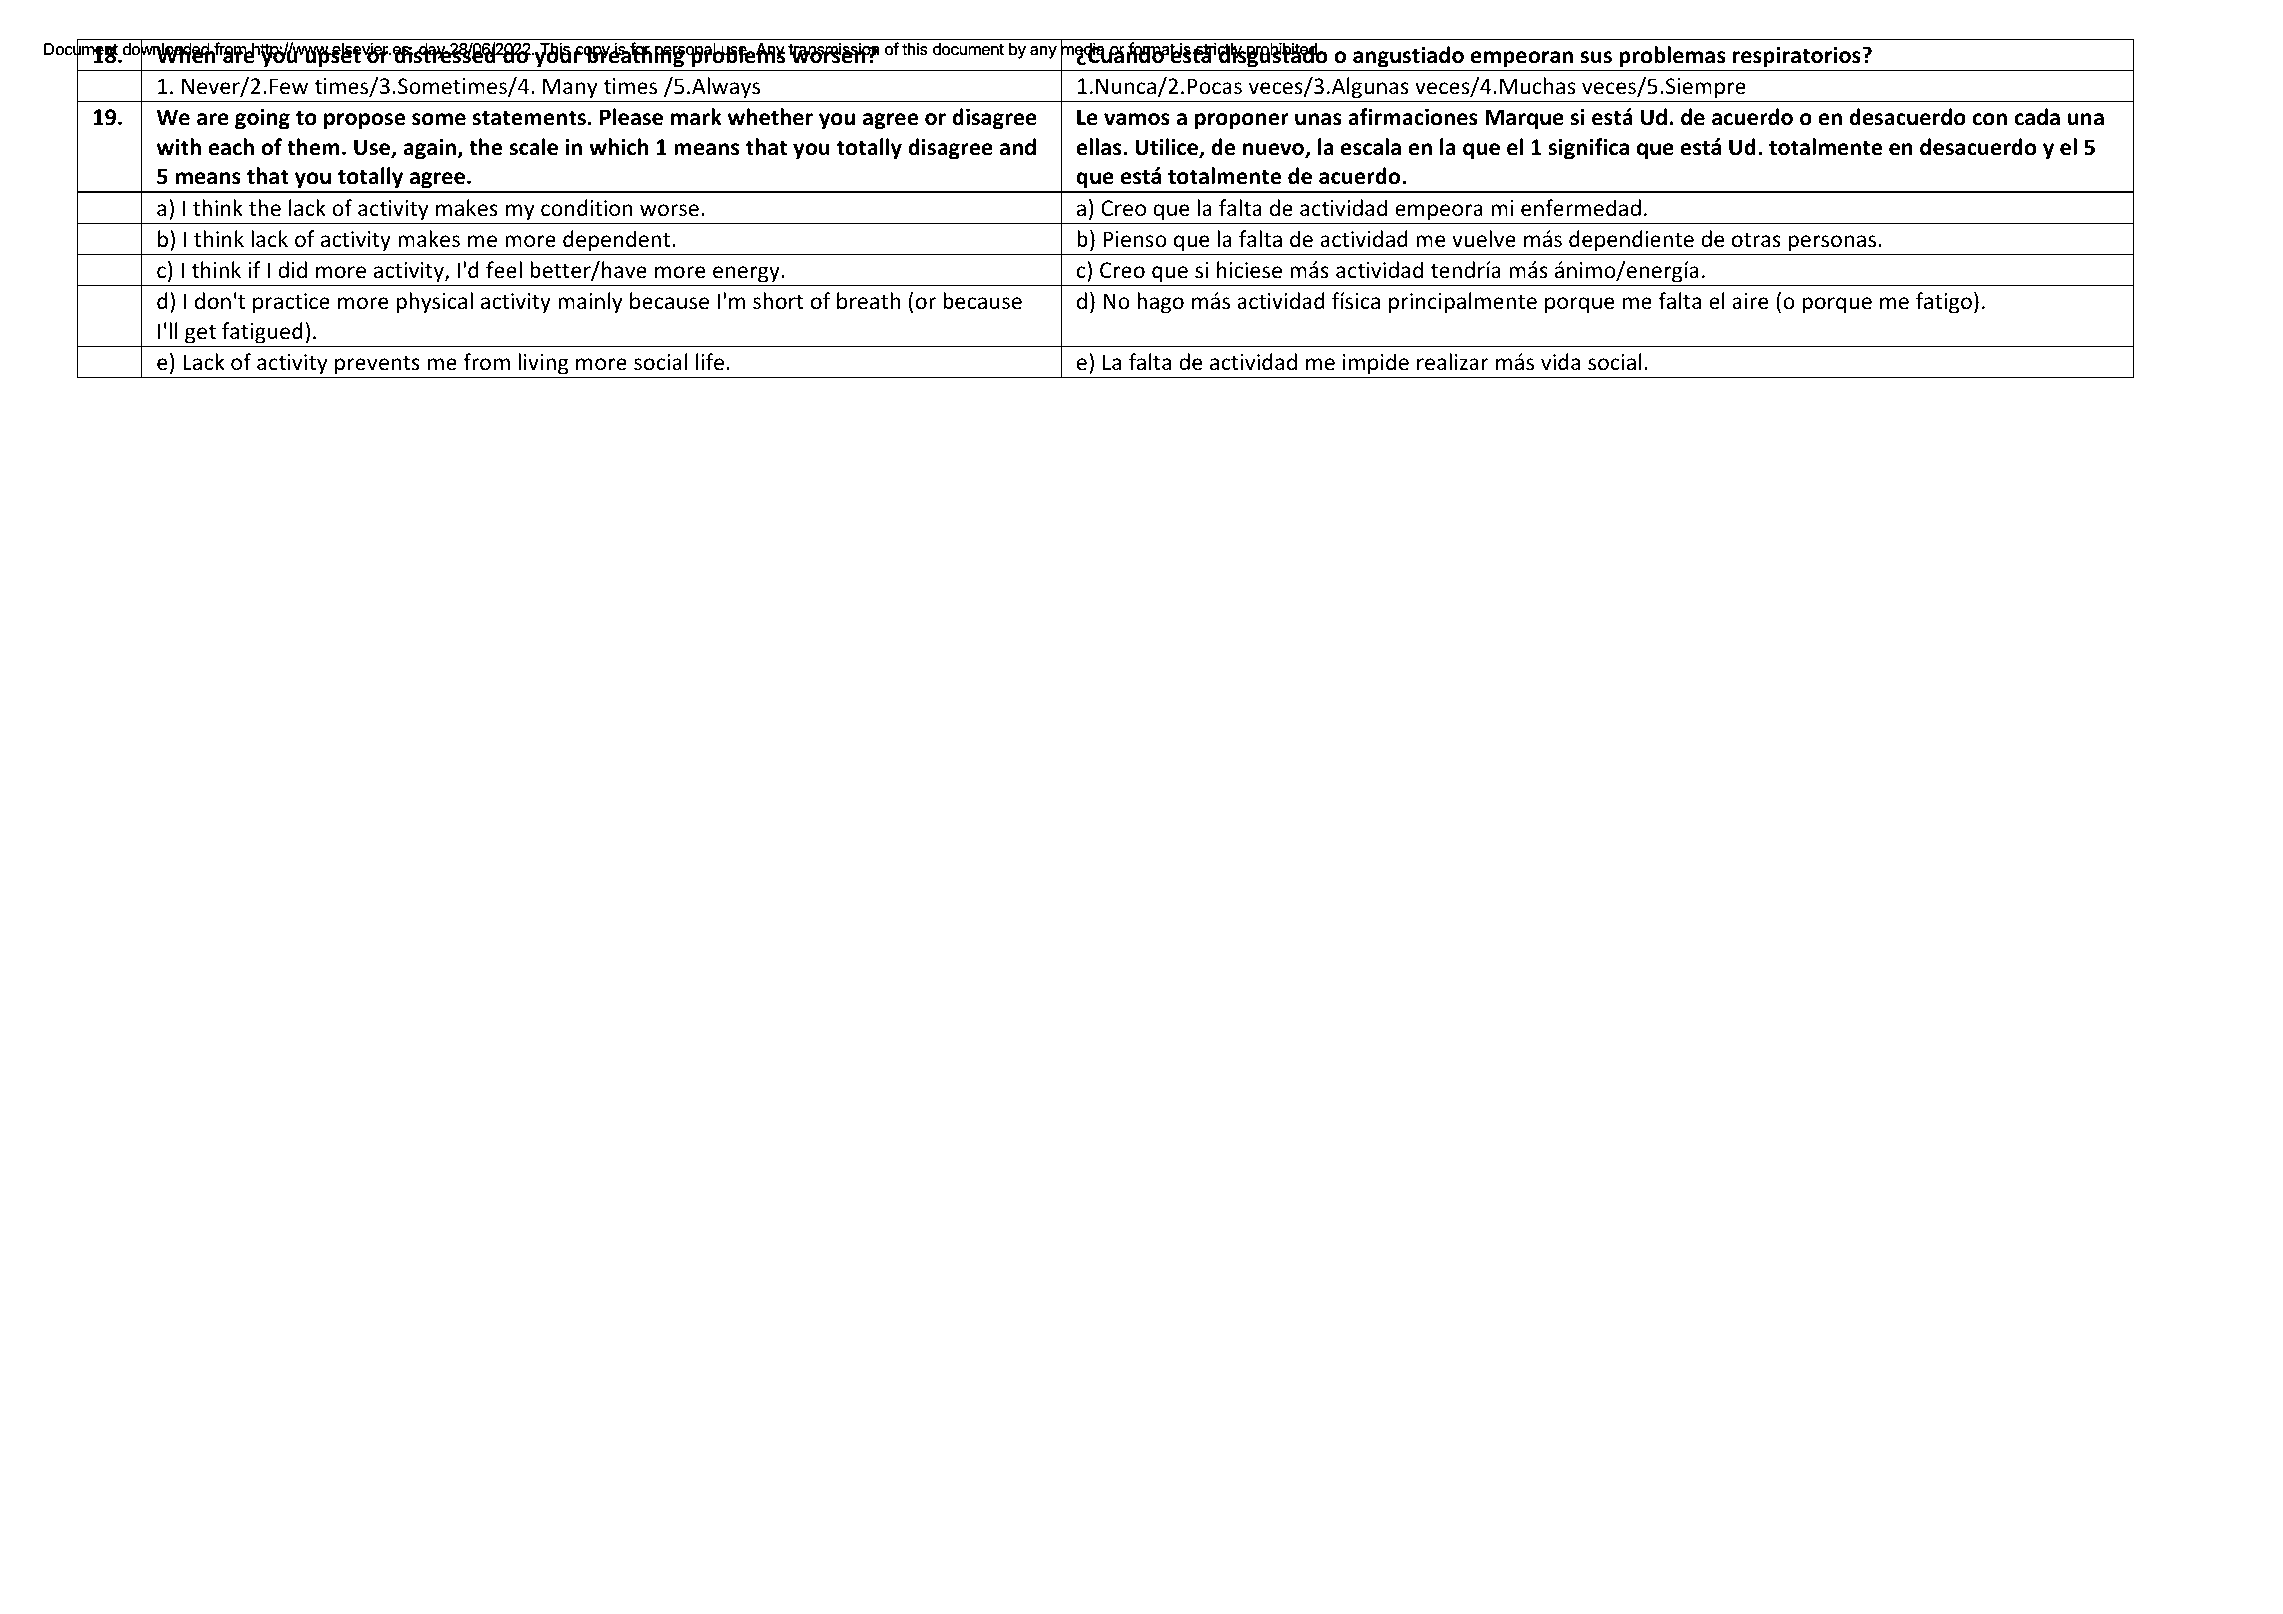  Describe the element at coordinates (1453, 362) in the screenshot. I see `realizar` at that location.
